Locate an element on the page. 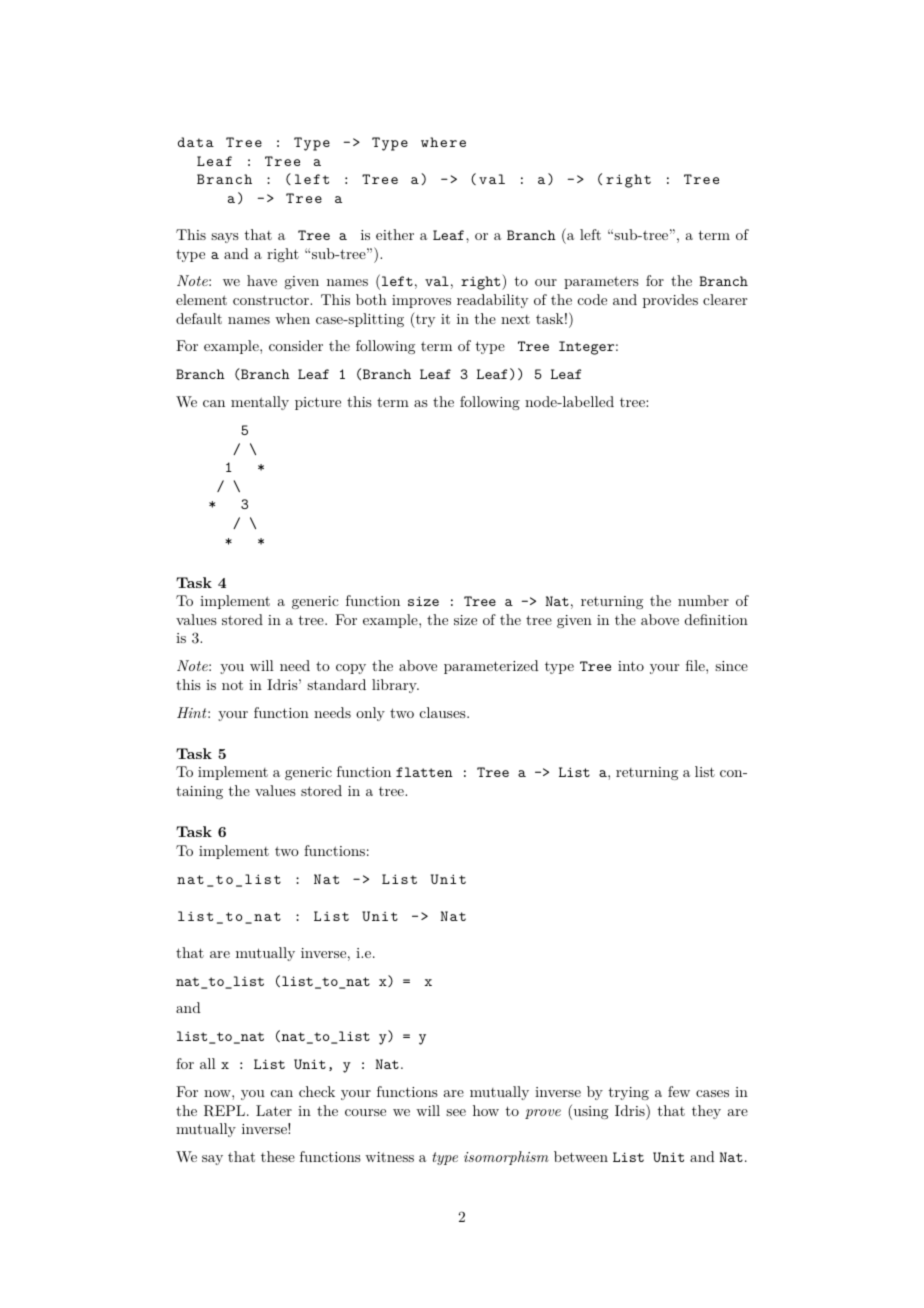 Image resolution: width=924 pixels, height=1308 pixels. few is located at coordinates (679, 1091).
